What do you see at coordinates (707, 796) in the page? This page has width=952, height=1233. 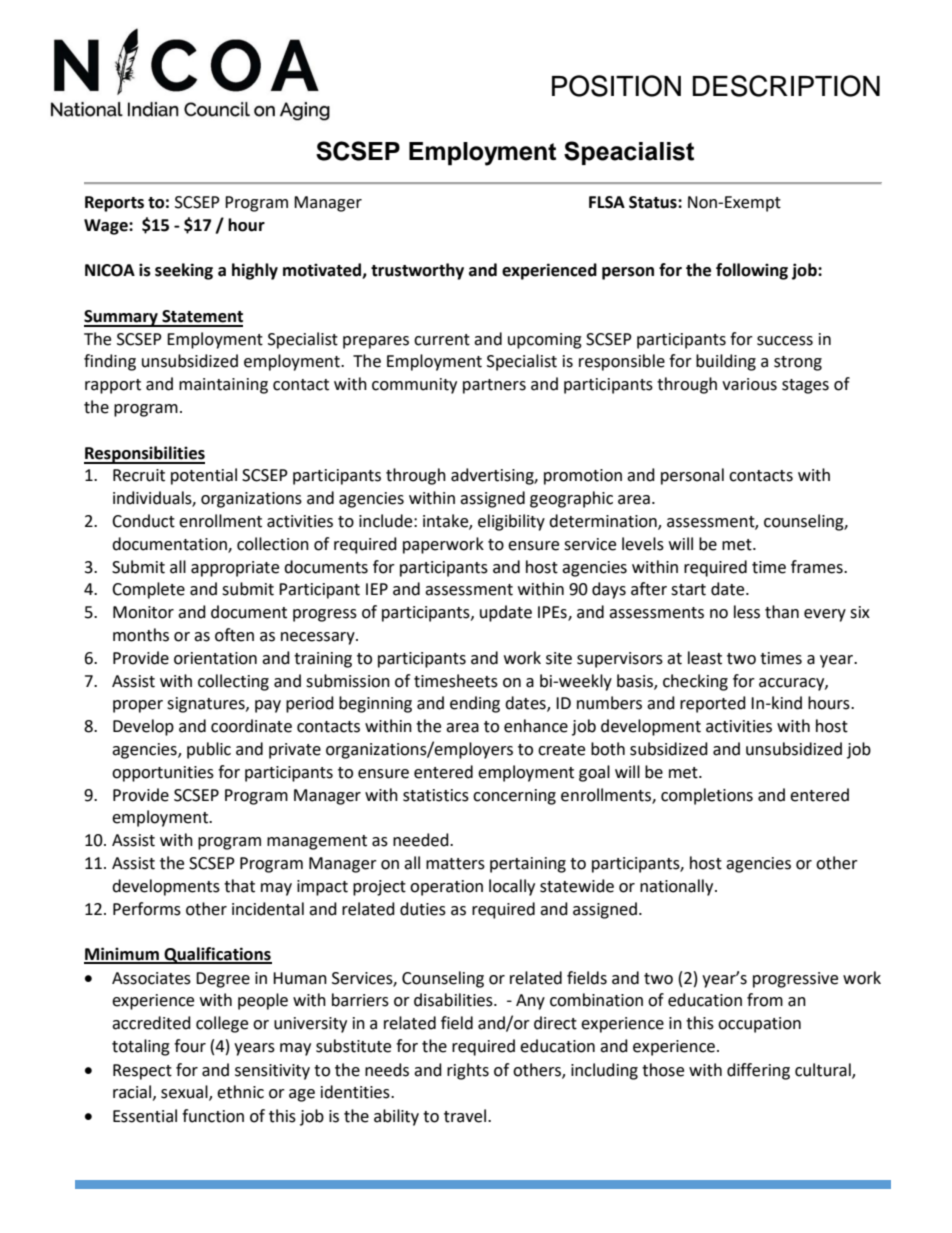 I see `completions` at bounding box center [707, 796].
